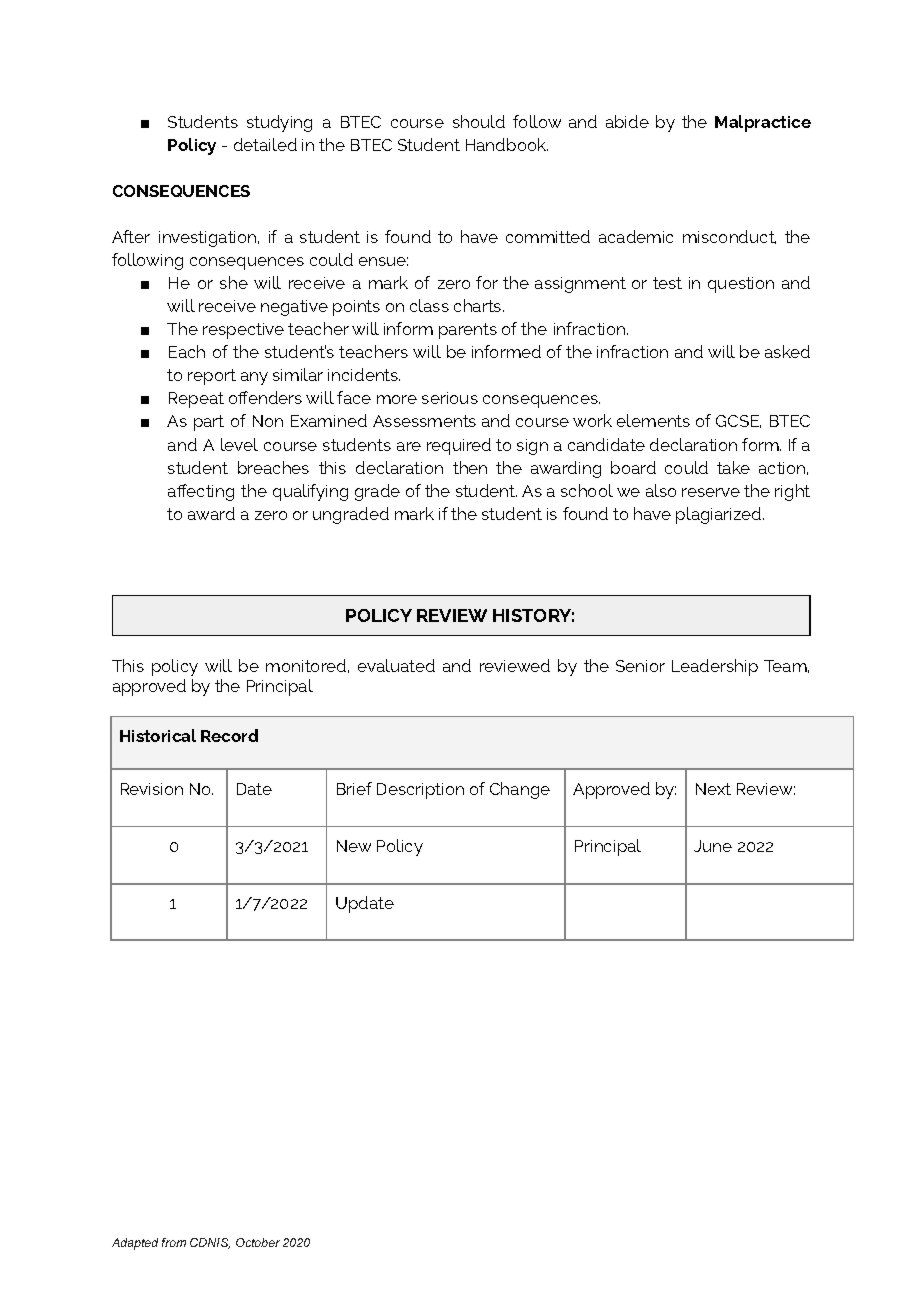 This screenshot has height=1307, width=924. Describe the element at coordinates (265, 144) in the screenshot. I see `detailed` at that location.
